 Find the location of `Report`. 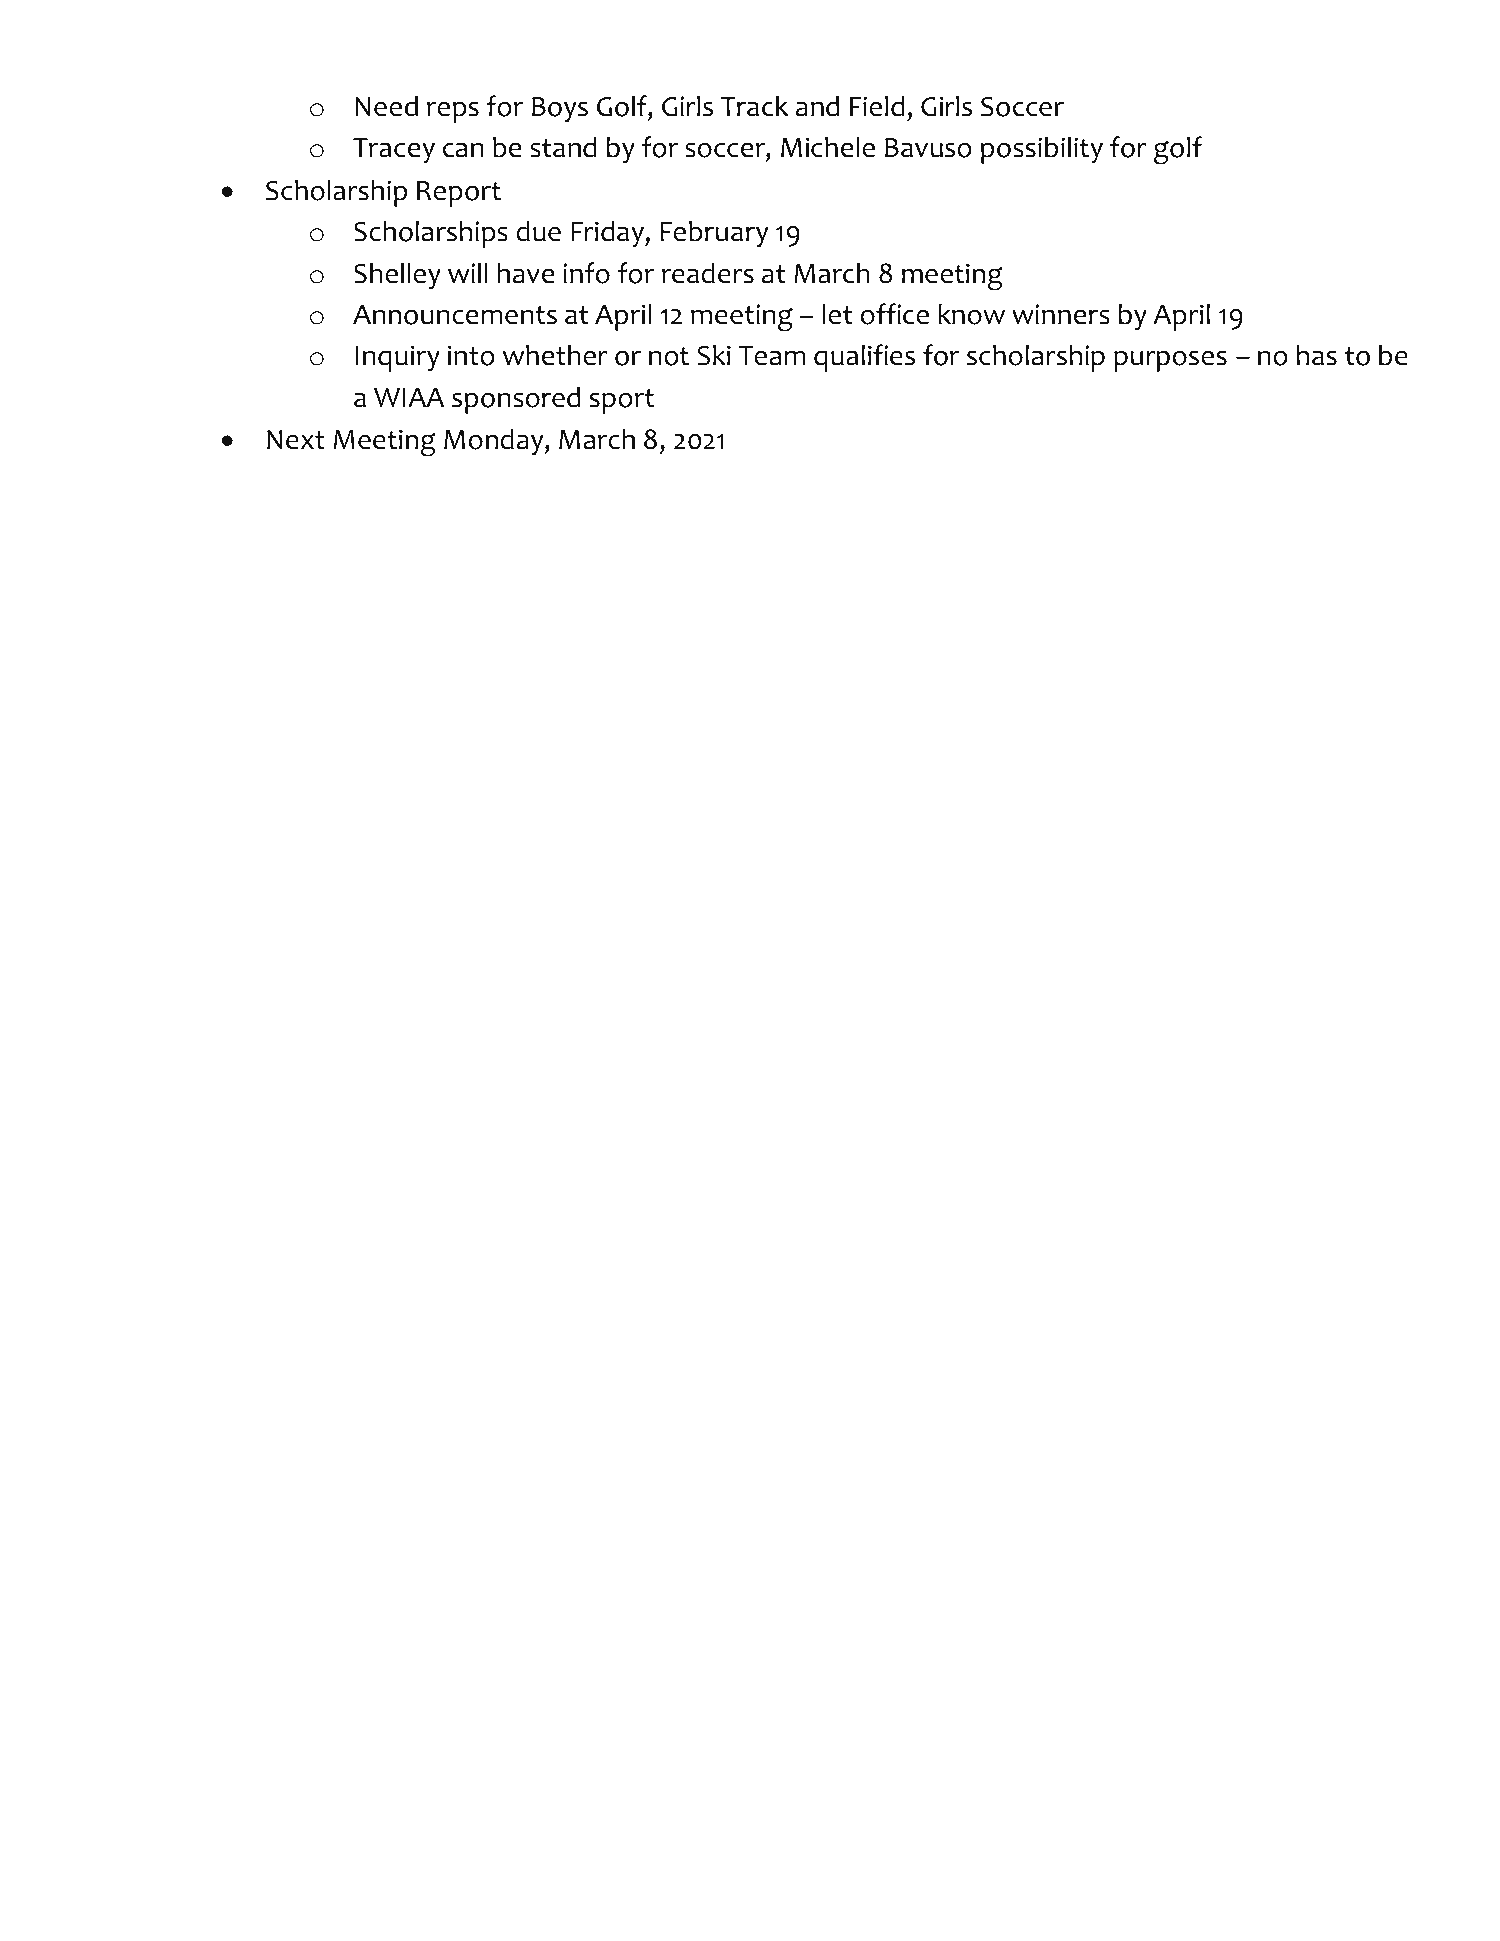

Report is located at coordinates (459, 194).
